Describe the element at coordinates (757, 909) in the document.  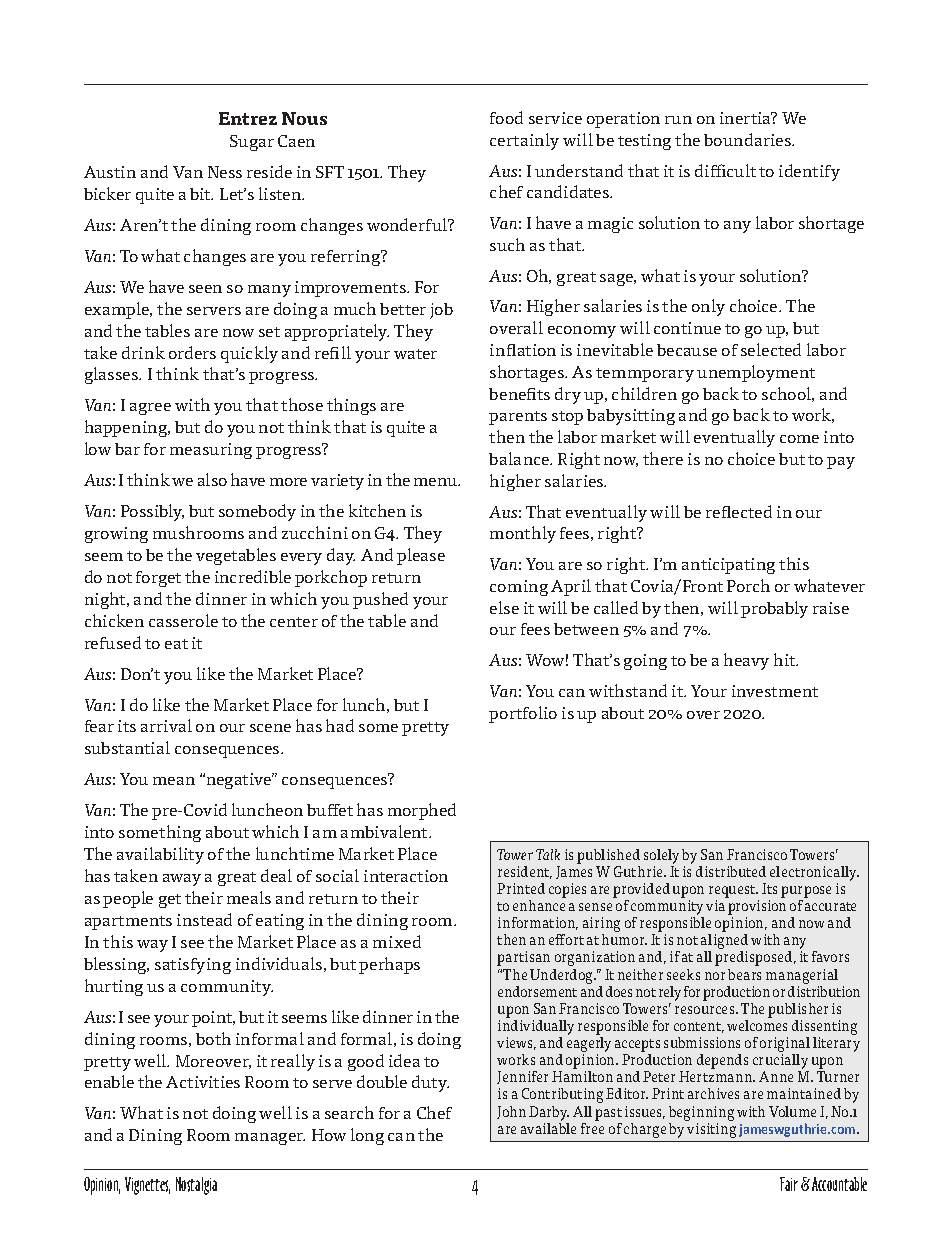
I see `provision` at that location.
